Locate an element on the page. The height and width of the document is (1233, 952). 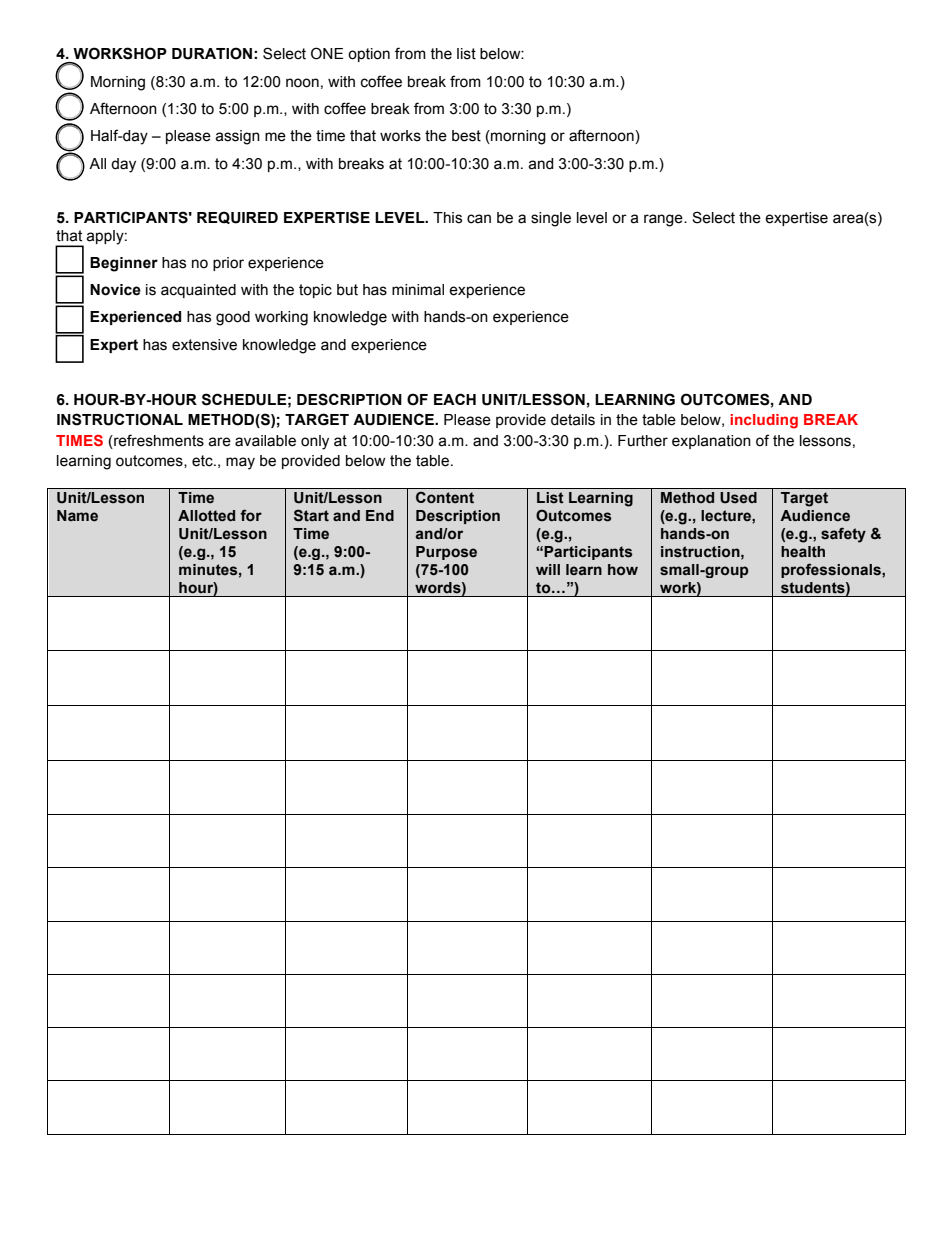
Allotted is located at coordinates (206, 516).
